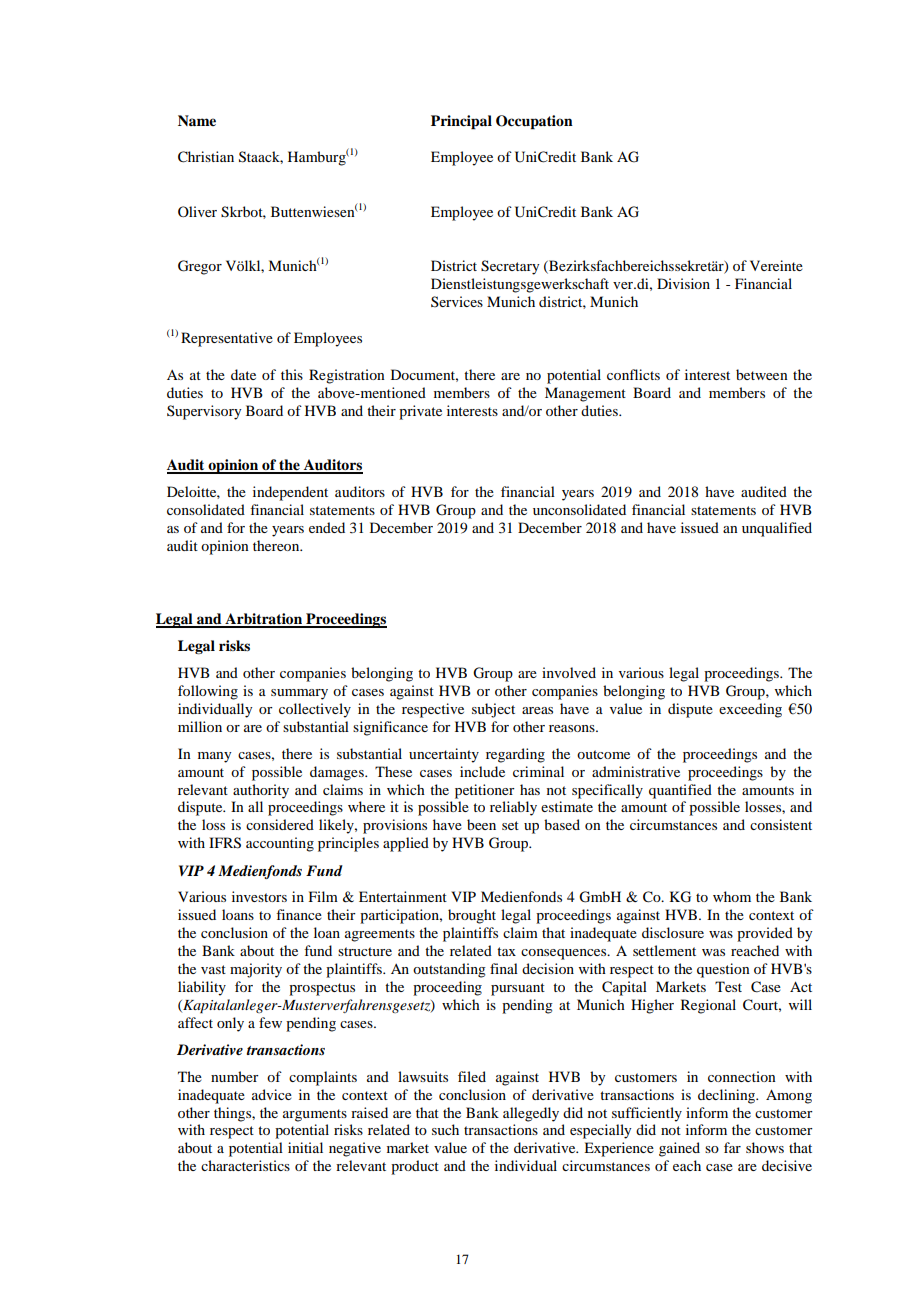 This screenshot has height=1308, width=924. What do you see at coordinates (493, 710) in the screenshot?
I see `subject` at bounding box center [493, 710].
